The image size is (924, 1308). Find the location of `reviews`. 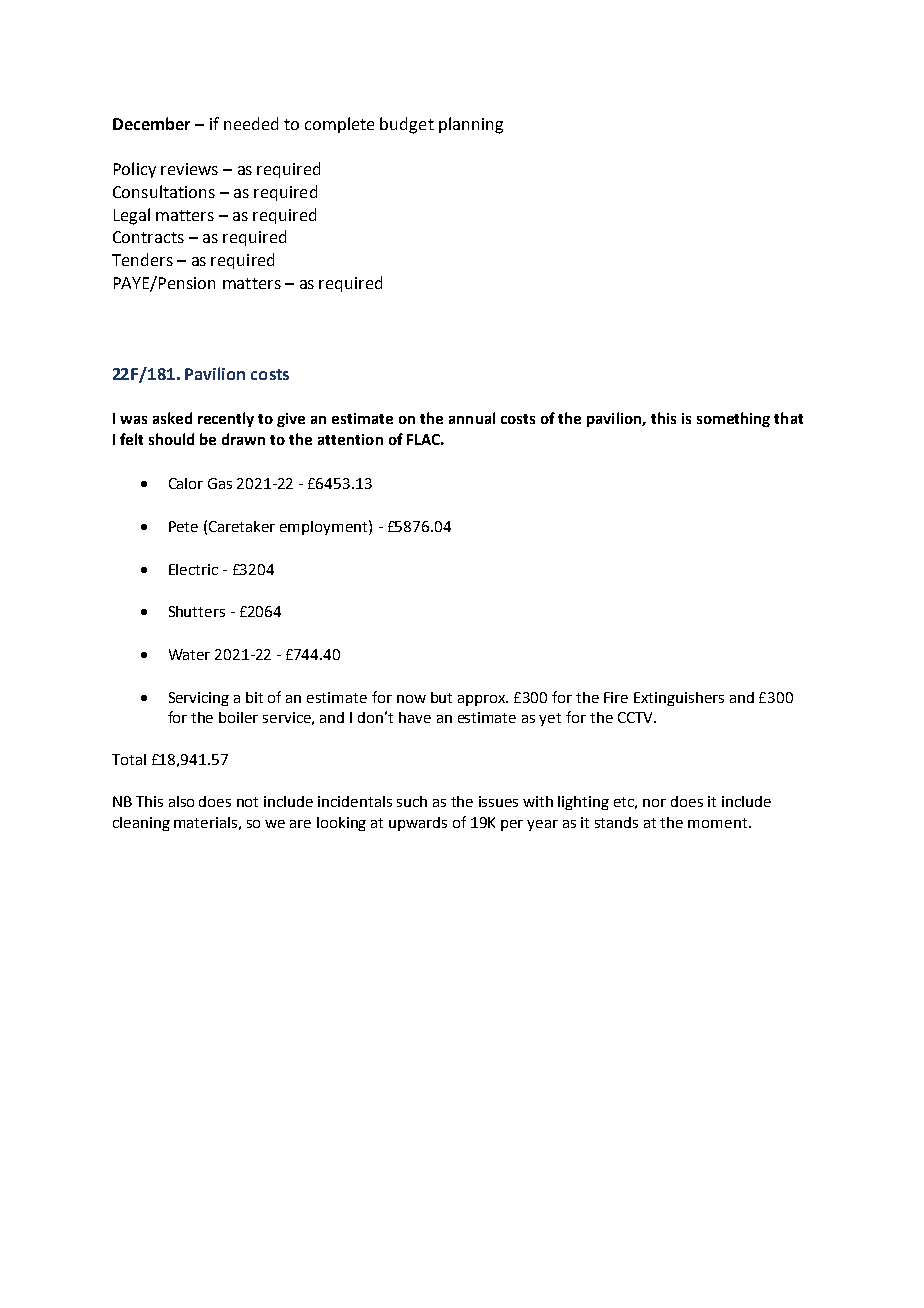

reviews is located at coordinates (189, 169).
